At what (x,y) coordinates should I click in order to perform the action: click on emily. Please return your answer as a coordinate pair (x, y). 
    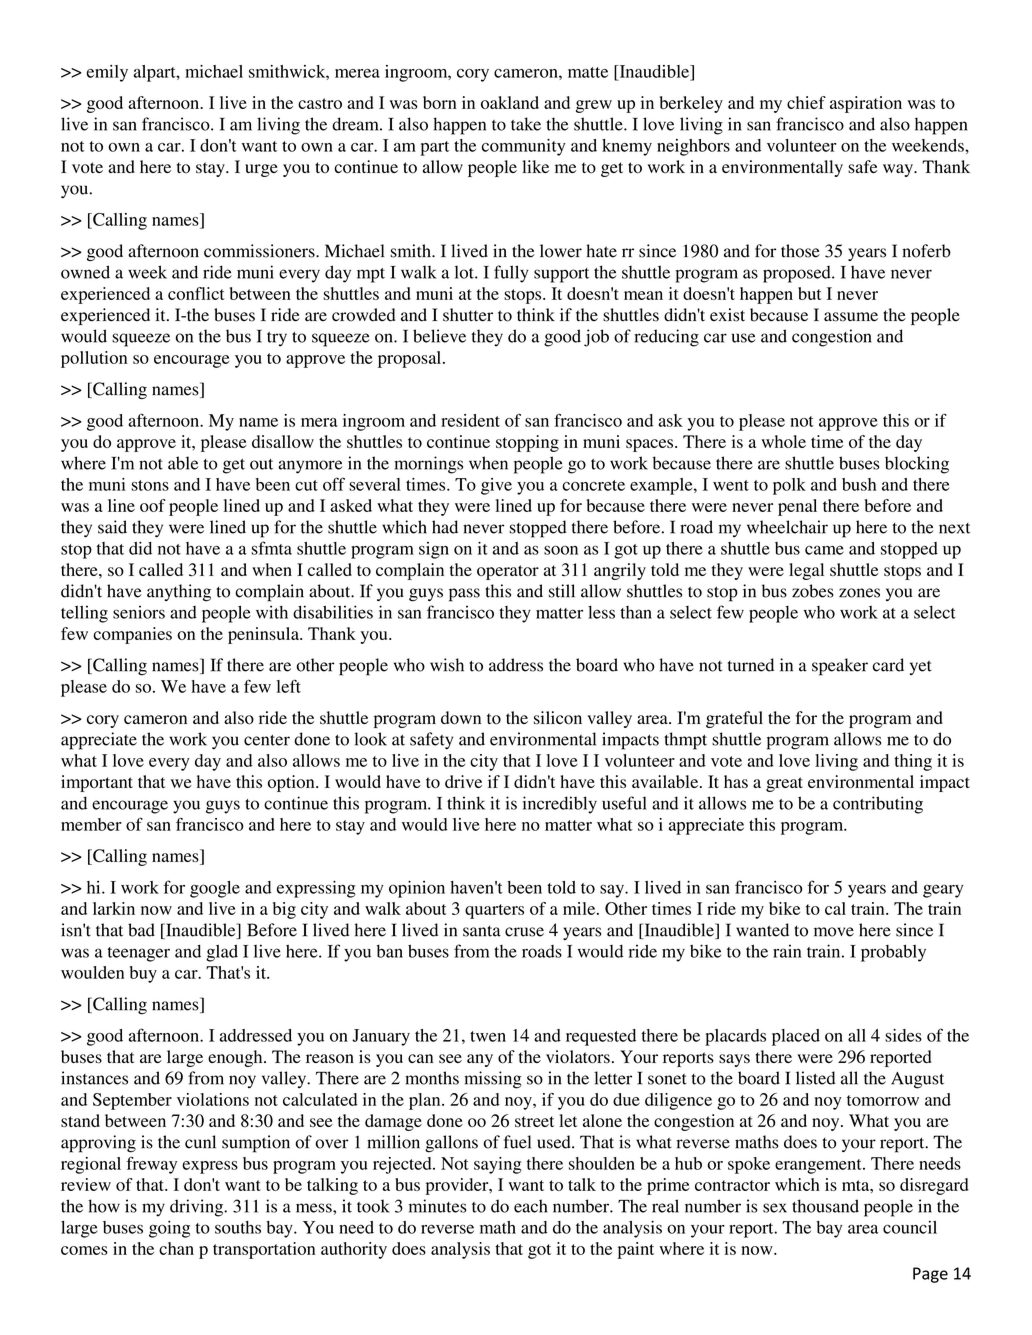
    Looking at the image, I should click on (107, 73).
